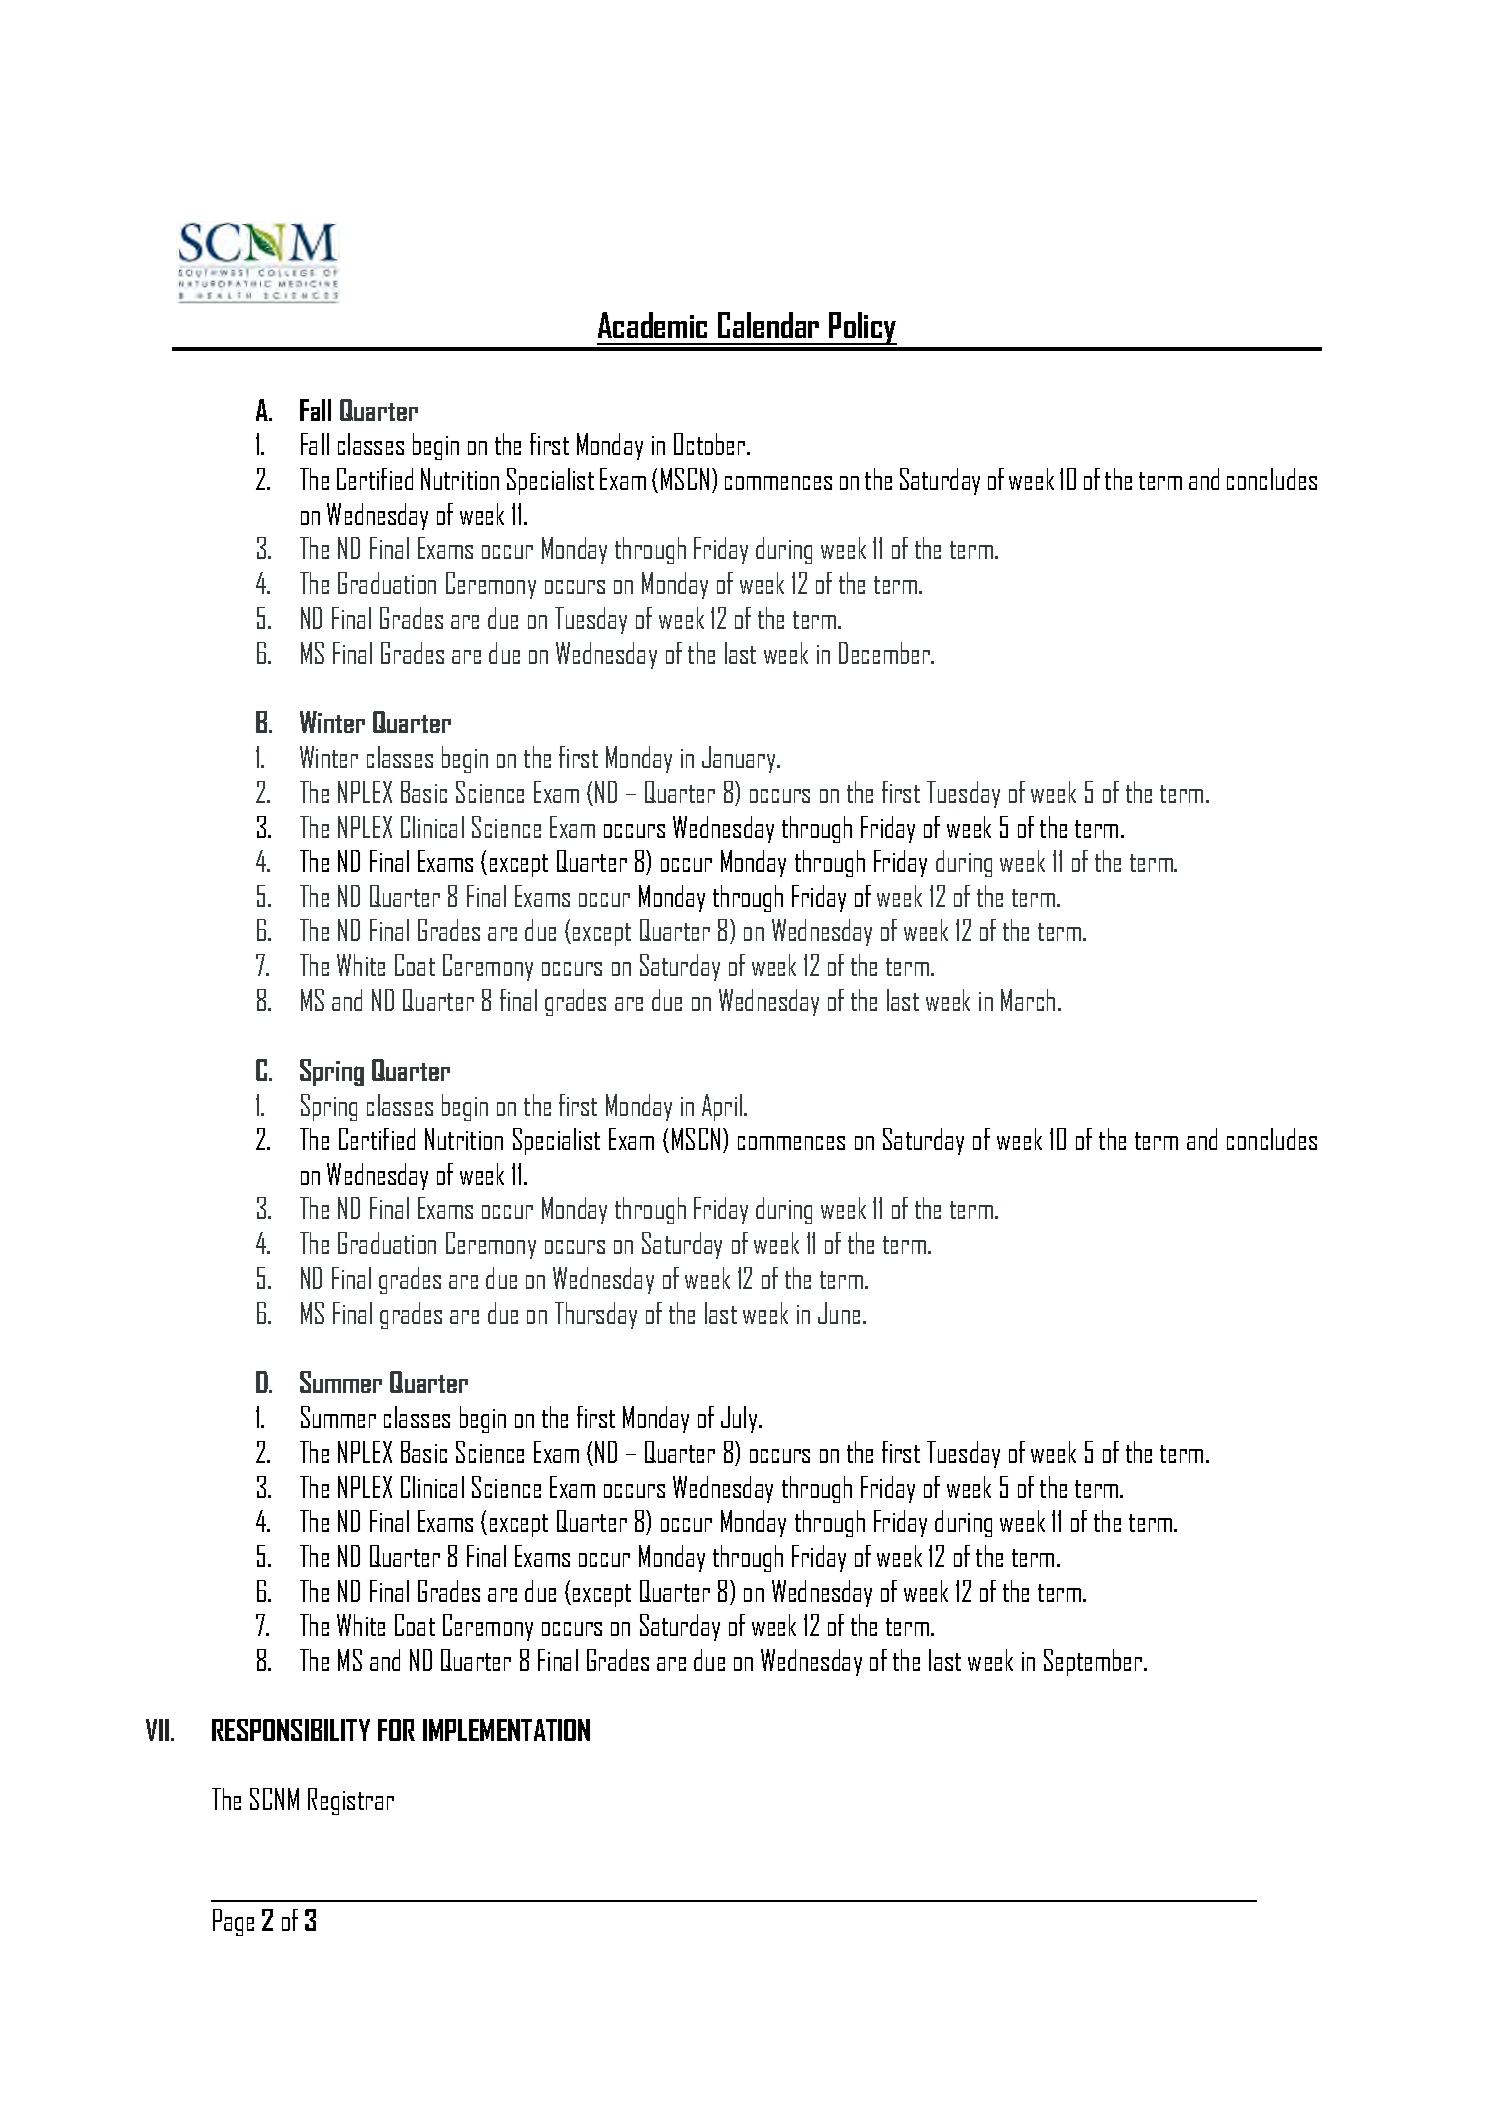 The image size is (1493, 2113). What do you see at coordinates (839, 1313) in the image?
I see `June` at bounding box center [839, 1313].
